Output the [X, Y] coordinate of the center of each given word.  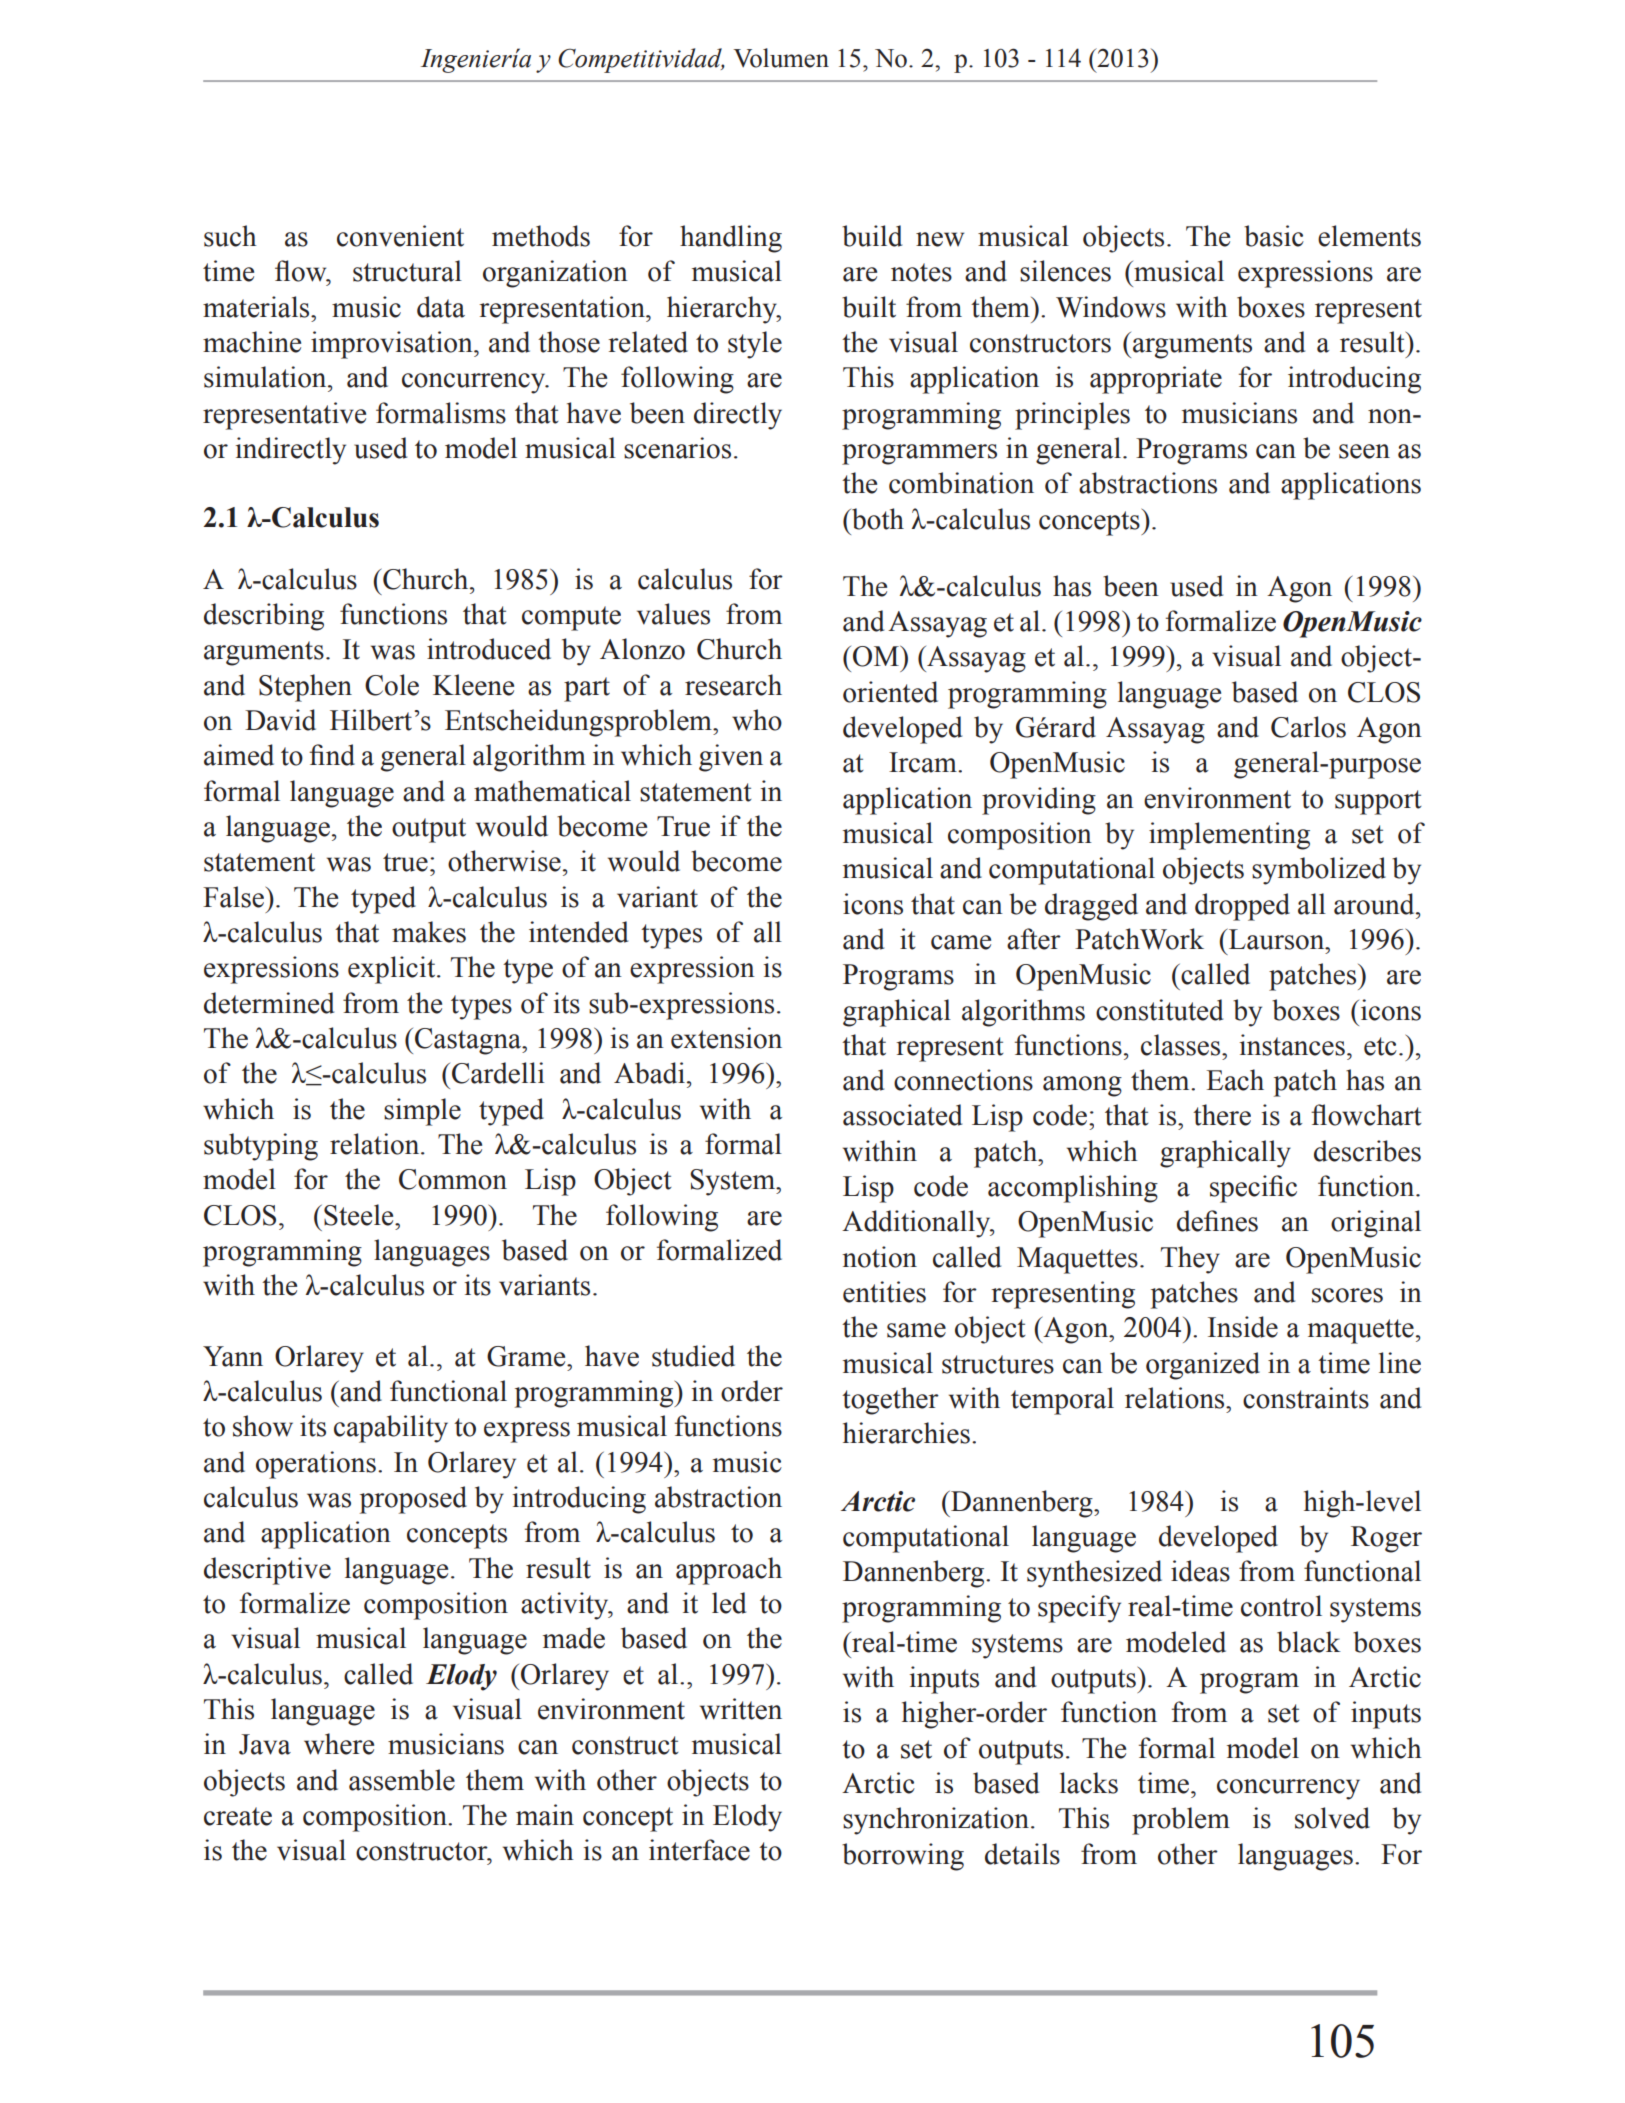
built [869, 307]
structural [407, 271]
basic [1274, 236]
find [332, 755]
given [731, 758]
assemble [402, 1780]
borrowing [903, 1857]
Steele [360, 1215]
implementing [1229, 836]
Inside [1243, 1327]
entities [884, 1292]
